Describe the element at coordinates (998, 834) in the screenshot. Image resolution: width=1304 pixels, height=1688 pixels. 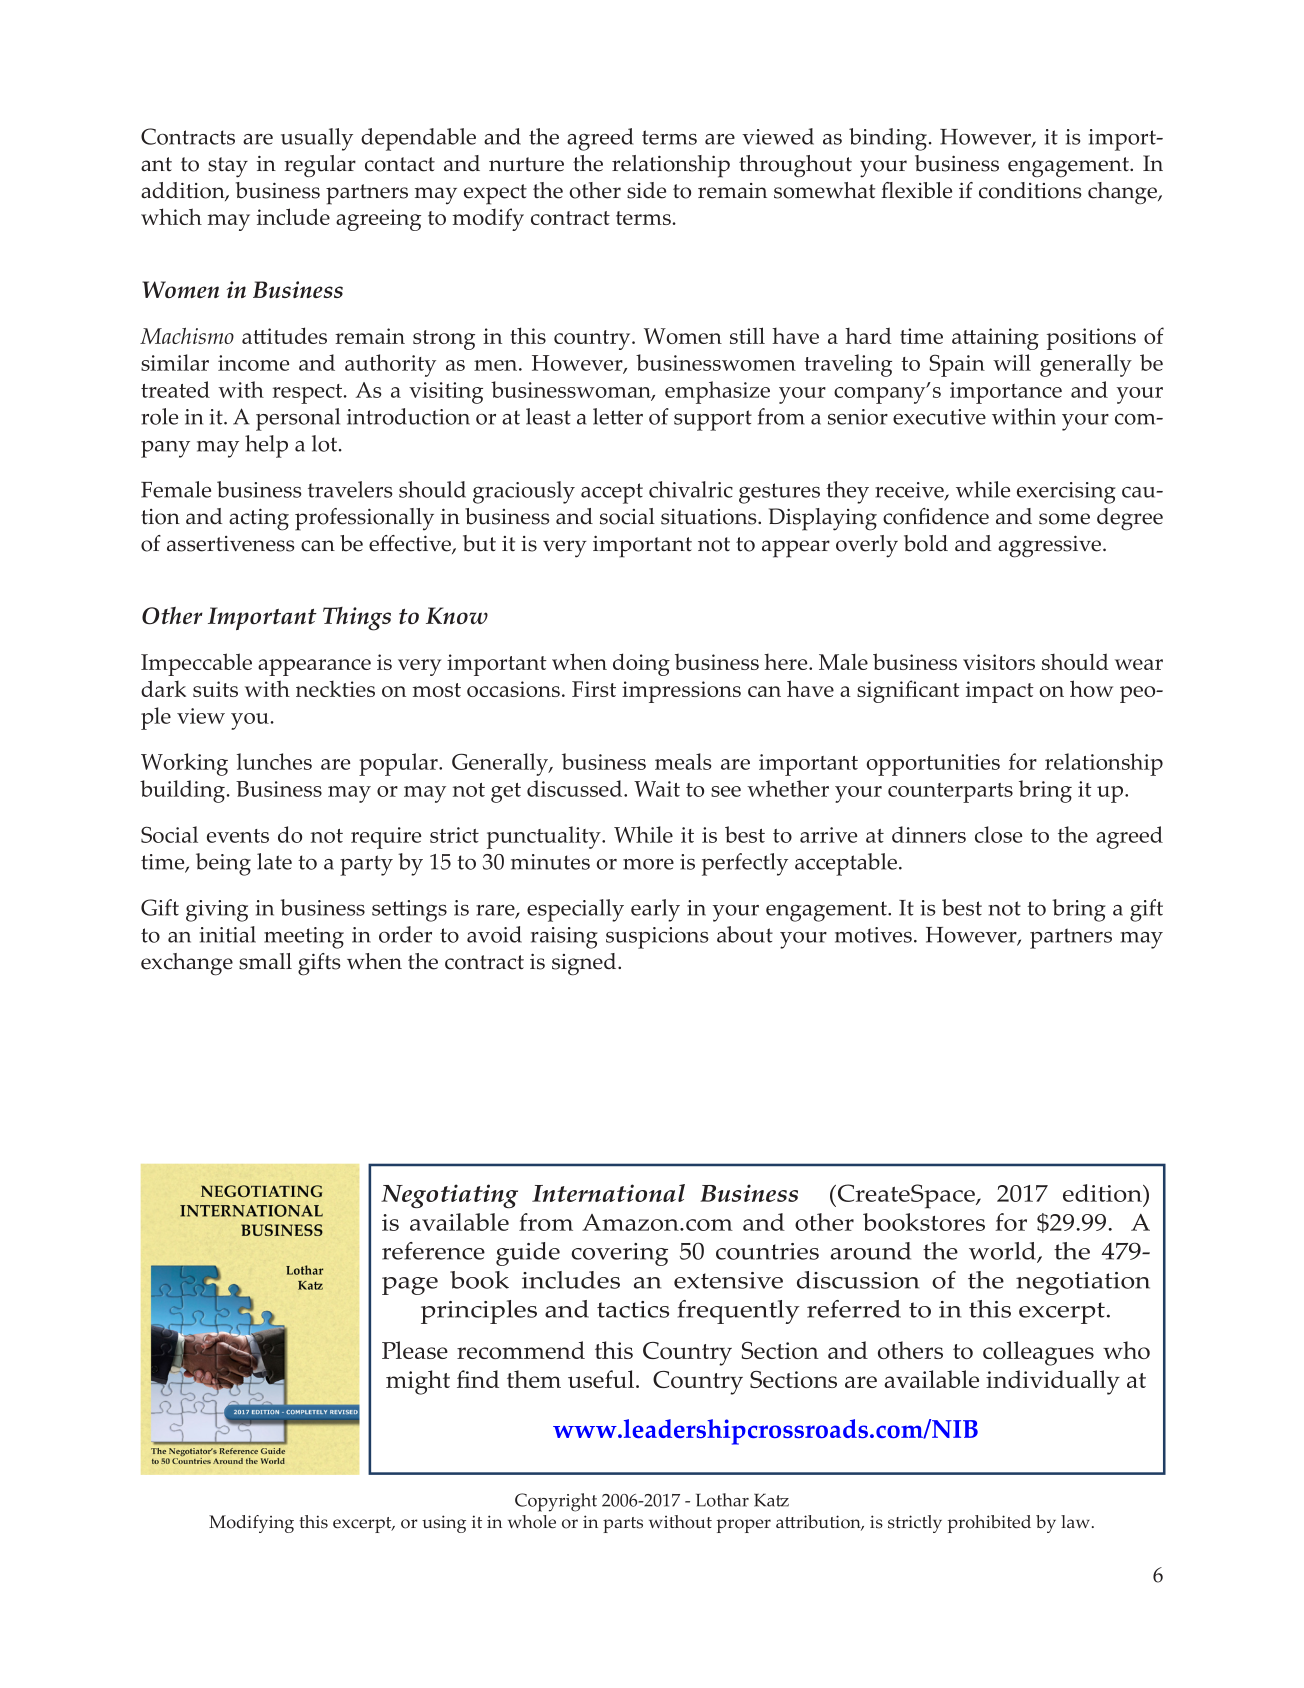
I see `close` at that location.
